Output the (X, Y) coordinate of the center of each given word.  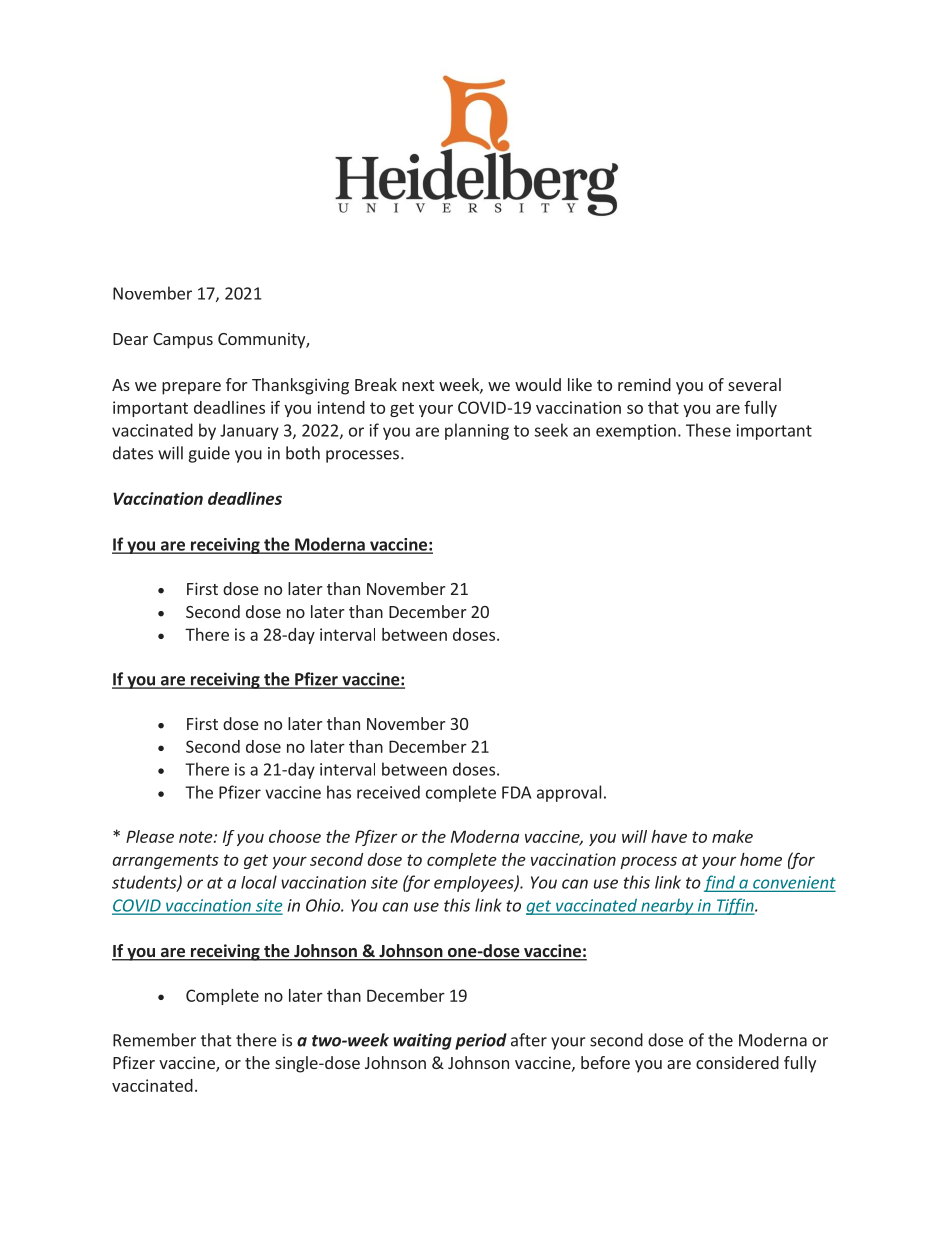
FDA (516, 792)
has (339, 792)
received (388, 792)
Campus (183, 341)
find (720, 883)
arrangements (166, 861)
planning (477, 431)
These (708, 430)
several (754, 384)
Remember (154, 1040)
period (481, 1041)
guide (209, 454)
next (418, 385)
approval (569, 793)
